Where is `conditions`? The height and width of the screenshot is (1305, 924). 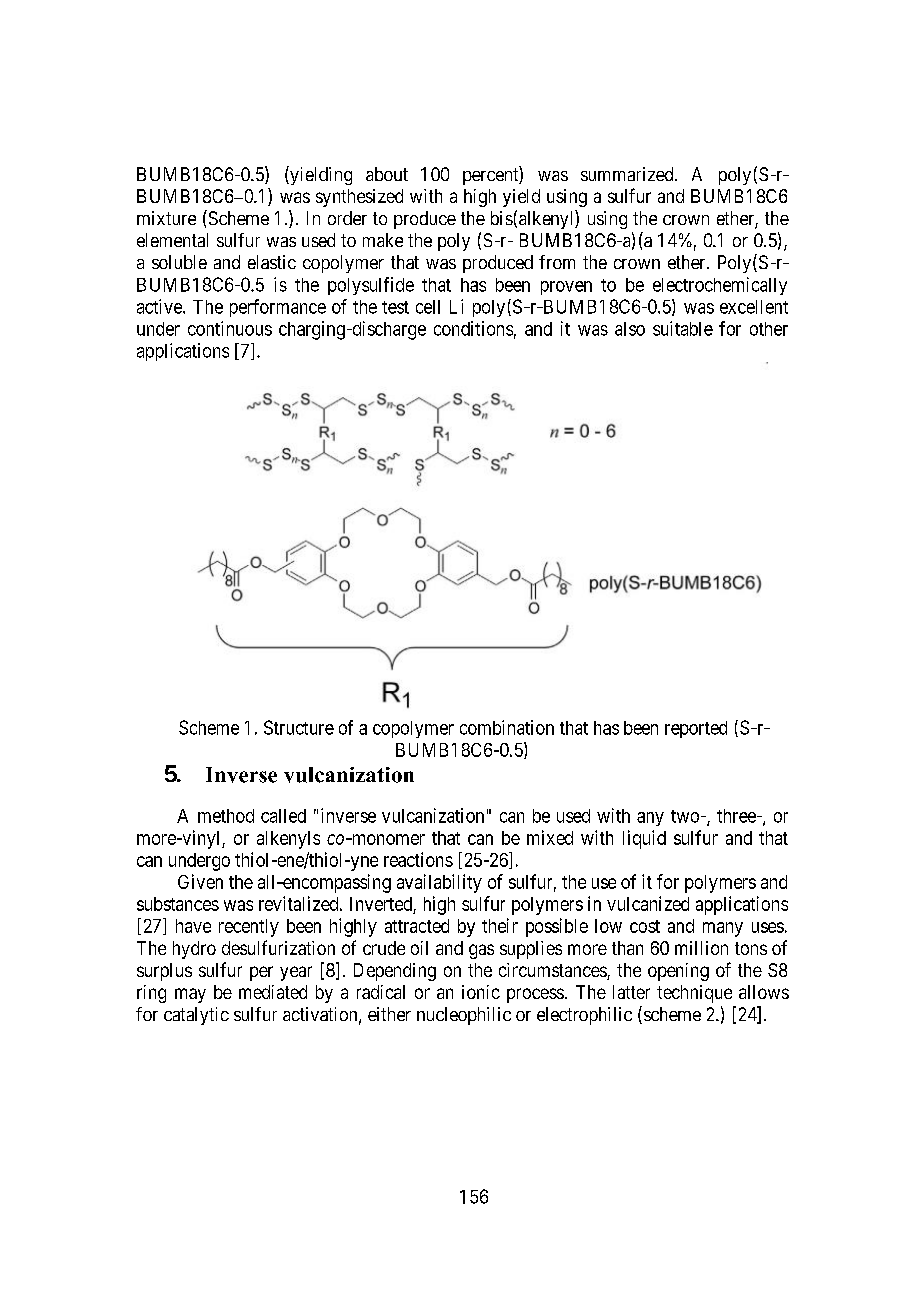 conditions is located at coordinates (473, 328).
